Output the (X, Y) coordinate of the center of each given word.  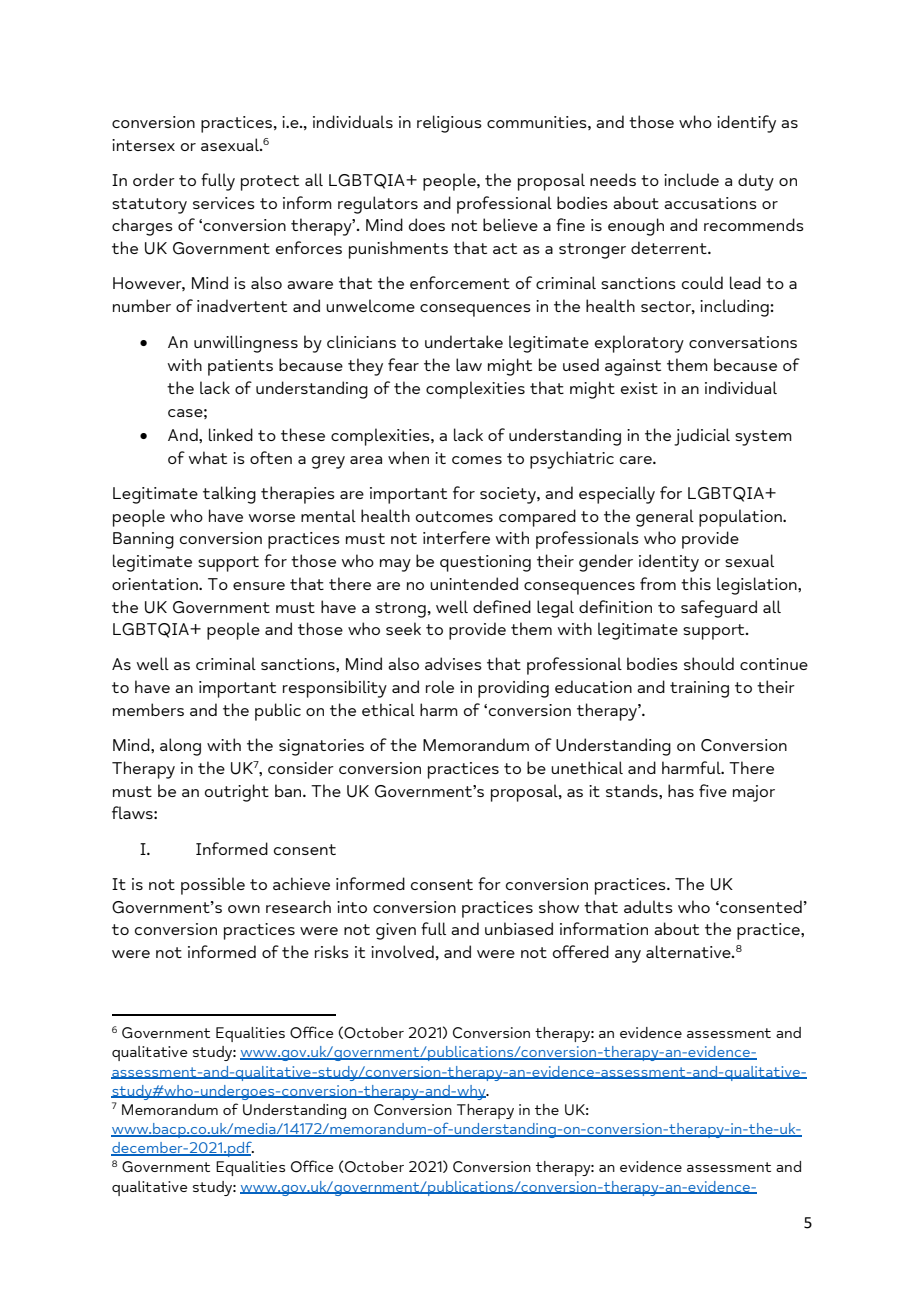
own (244, 909)
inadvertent (242, 305)
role (440, 686)
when (408, 457)
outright (237, 793)
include (691, 179)
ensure (259, 586)
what (208, 457)
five (713, 790)
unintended (474, 583)
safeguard (719, 609)
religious (449, 124)
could (702, 282)
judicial (702, 437)
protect (270, 183)
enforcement (460, 282)
